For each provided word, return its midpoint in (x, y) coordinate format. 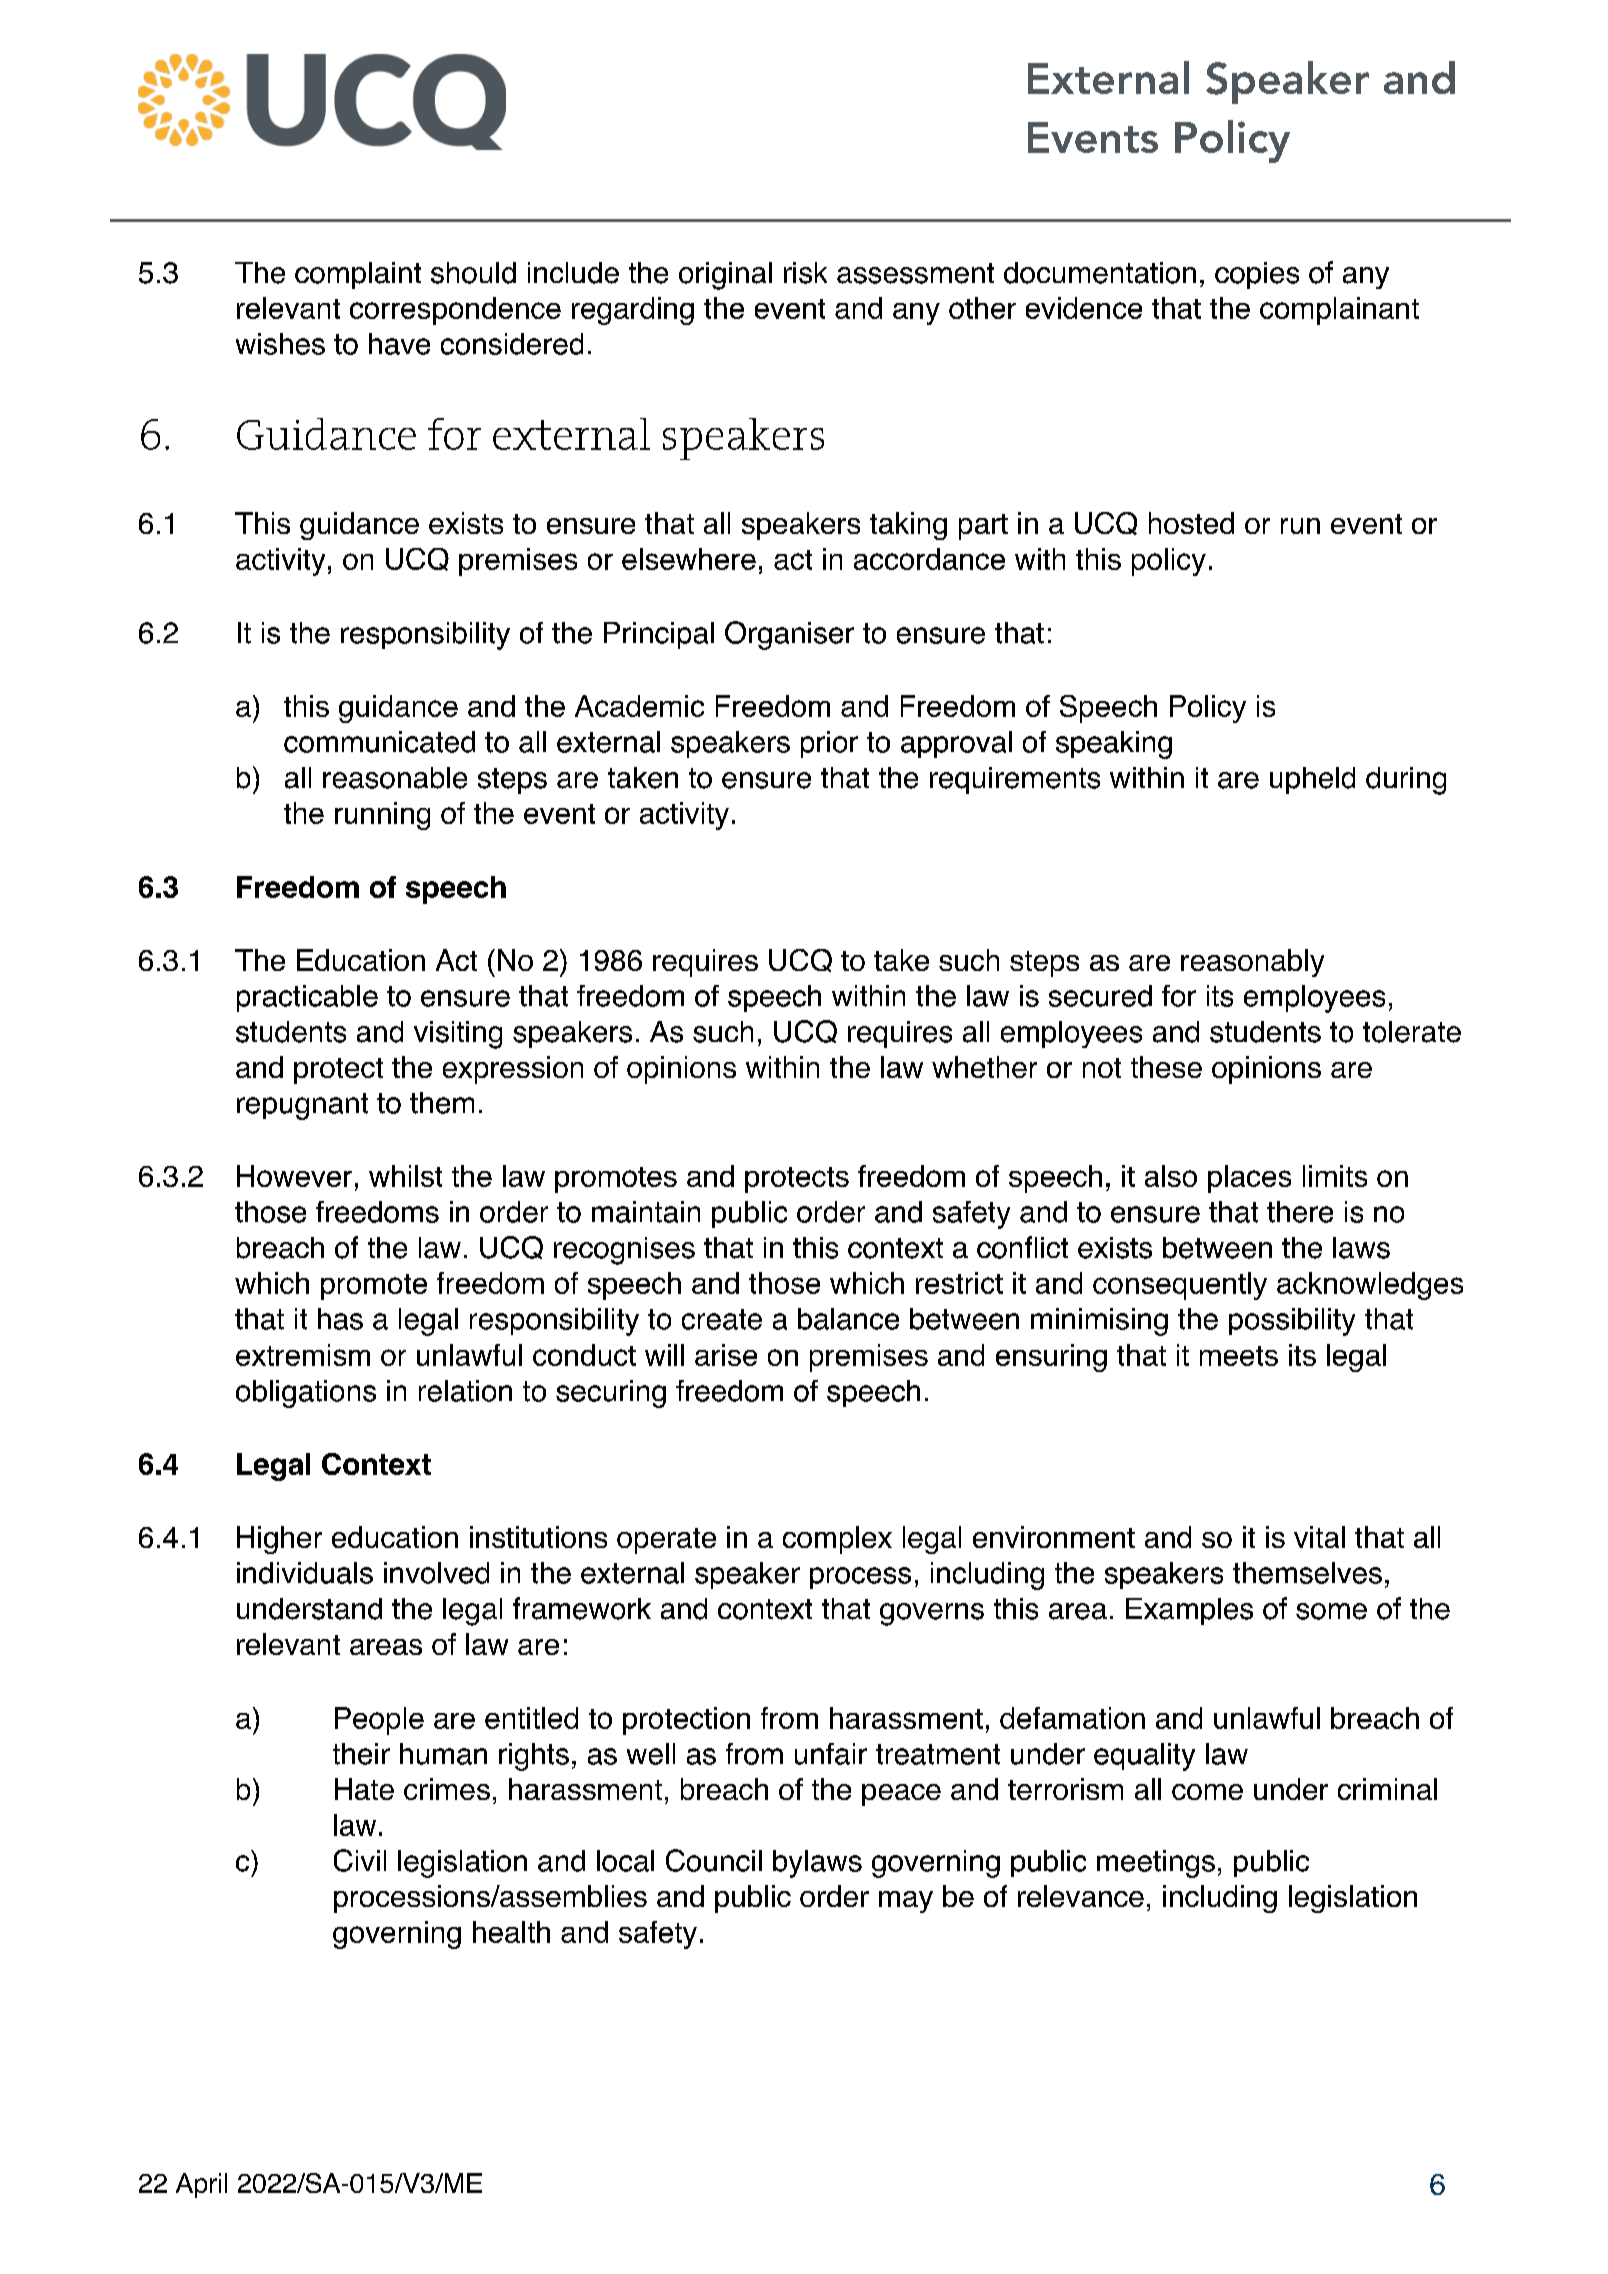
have (399, 344)
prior (829, 744)
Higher (279, 1540)
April (201, 2185)
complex (837, 1540)
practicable (307, 998)
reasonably (1252, 963)
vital (1319, 1537)
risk (805, 273)
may (906, 1902)
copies (1257, 275)
